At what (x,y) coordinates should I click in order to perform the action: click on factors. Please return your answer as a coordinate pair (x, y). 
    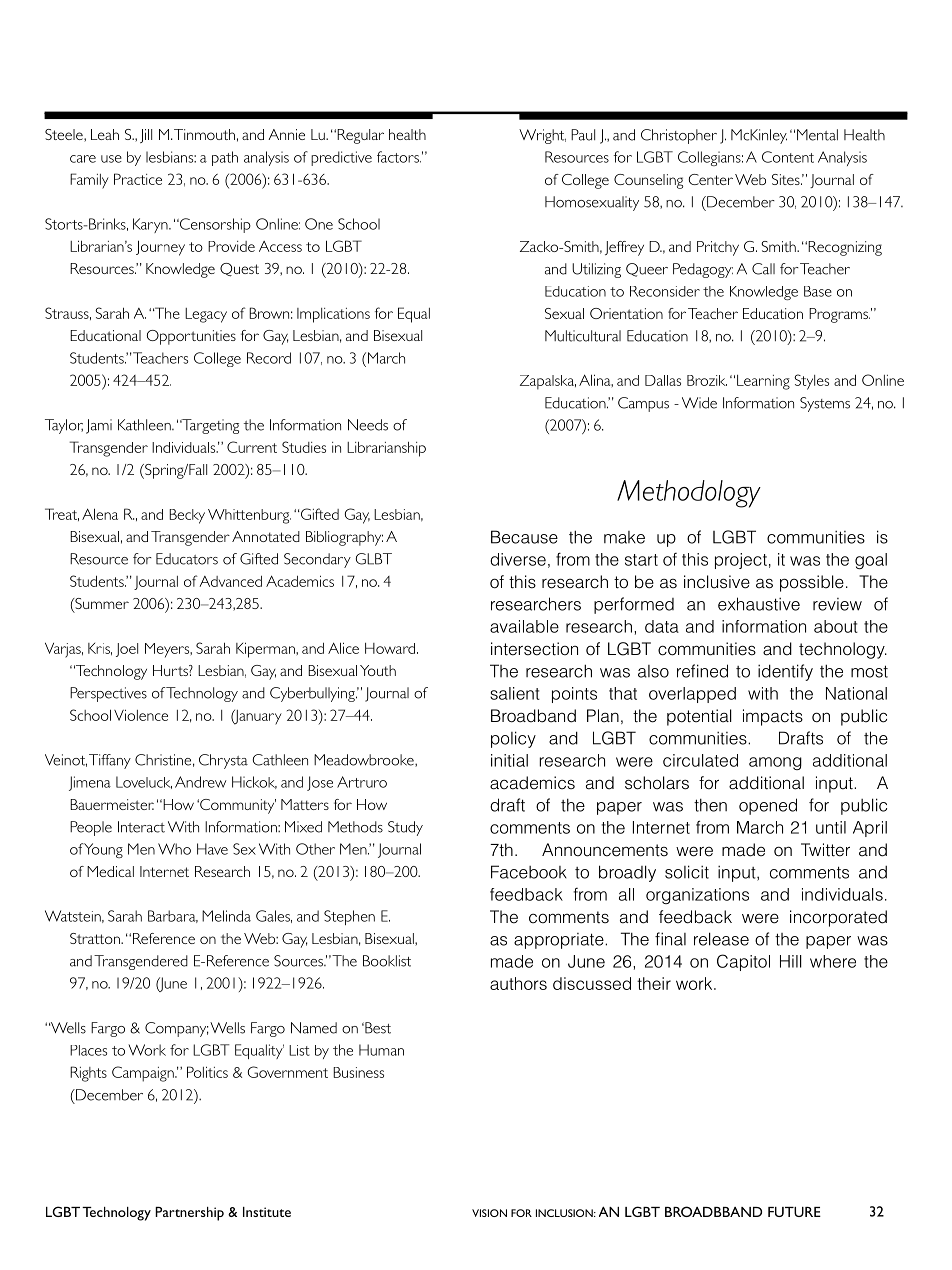
    Looking at the image, I should click on (399, 157).
